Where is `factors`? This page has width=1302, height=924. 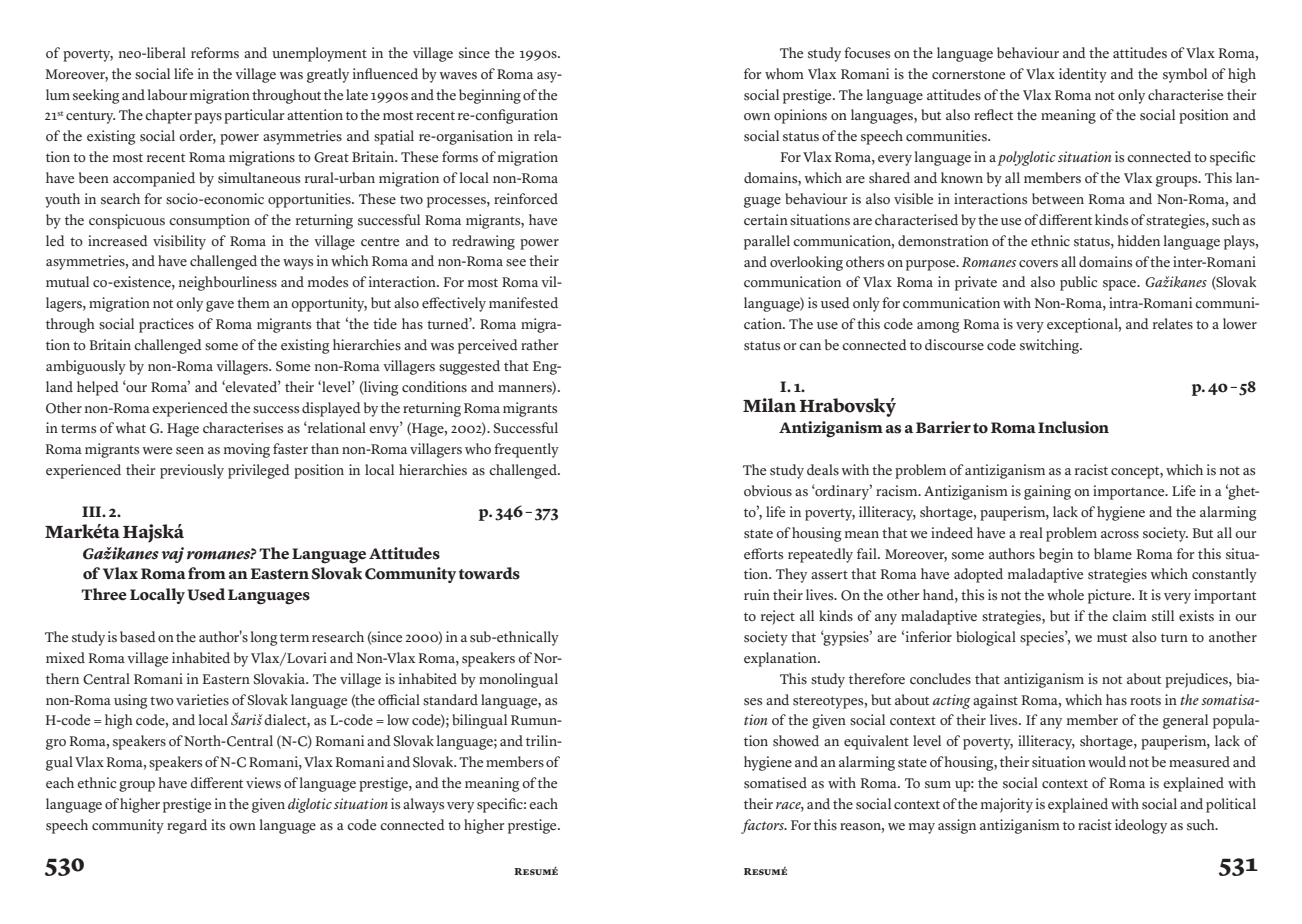
factors is located at coordinates (763, 826).
